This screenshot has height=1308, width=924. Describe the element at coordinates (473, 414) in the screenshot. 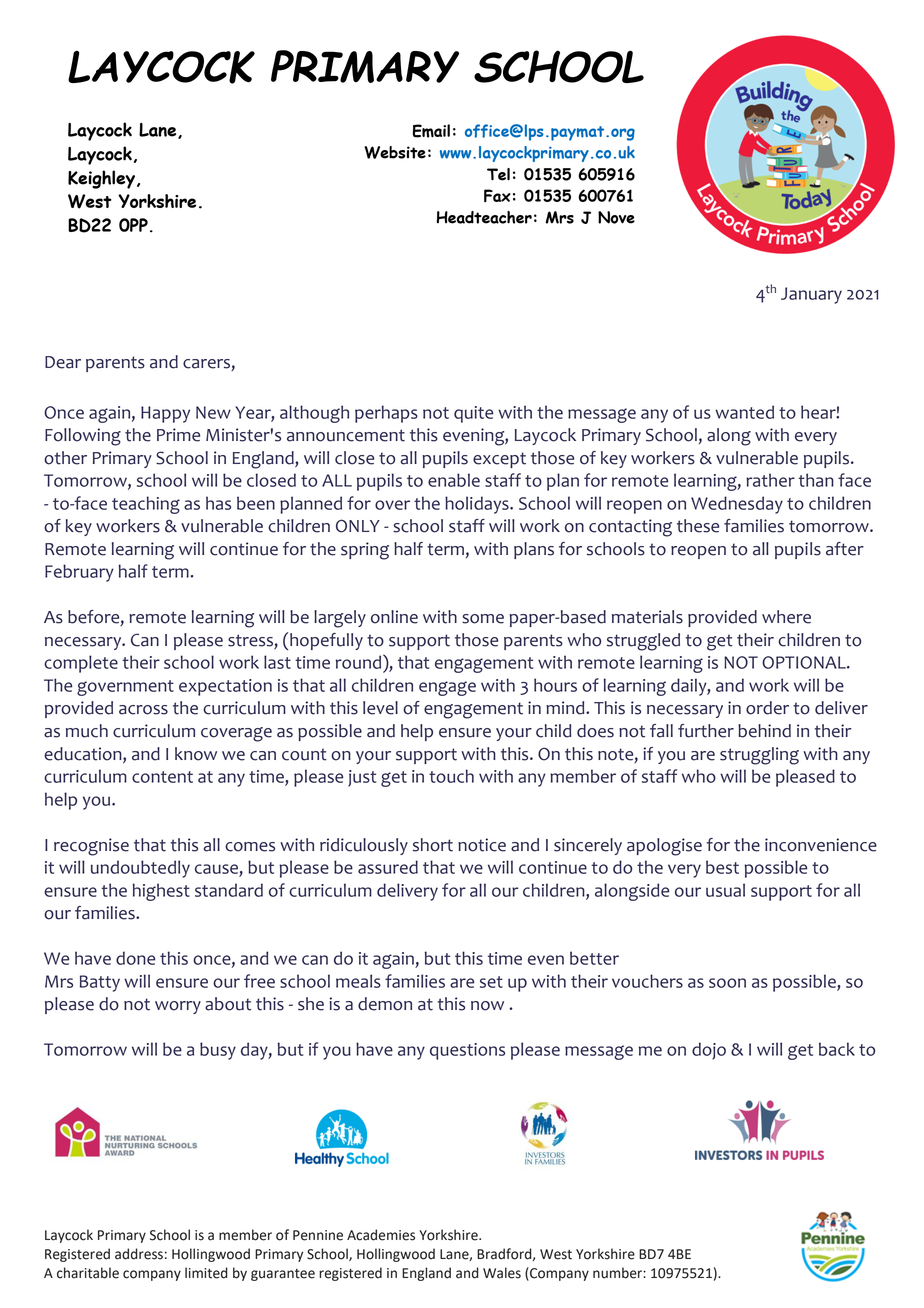

I see `quite` at that location.
